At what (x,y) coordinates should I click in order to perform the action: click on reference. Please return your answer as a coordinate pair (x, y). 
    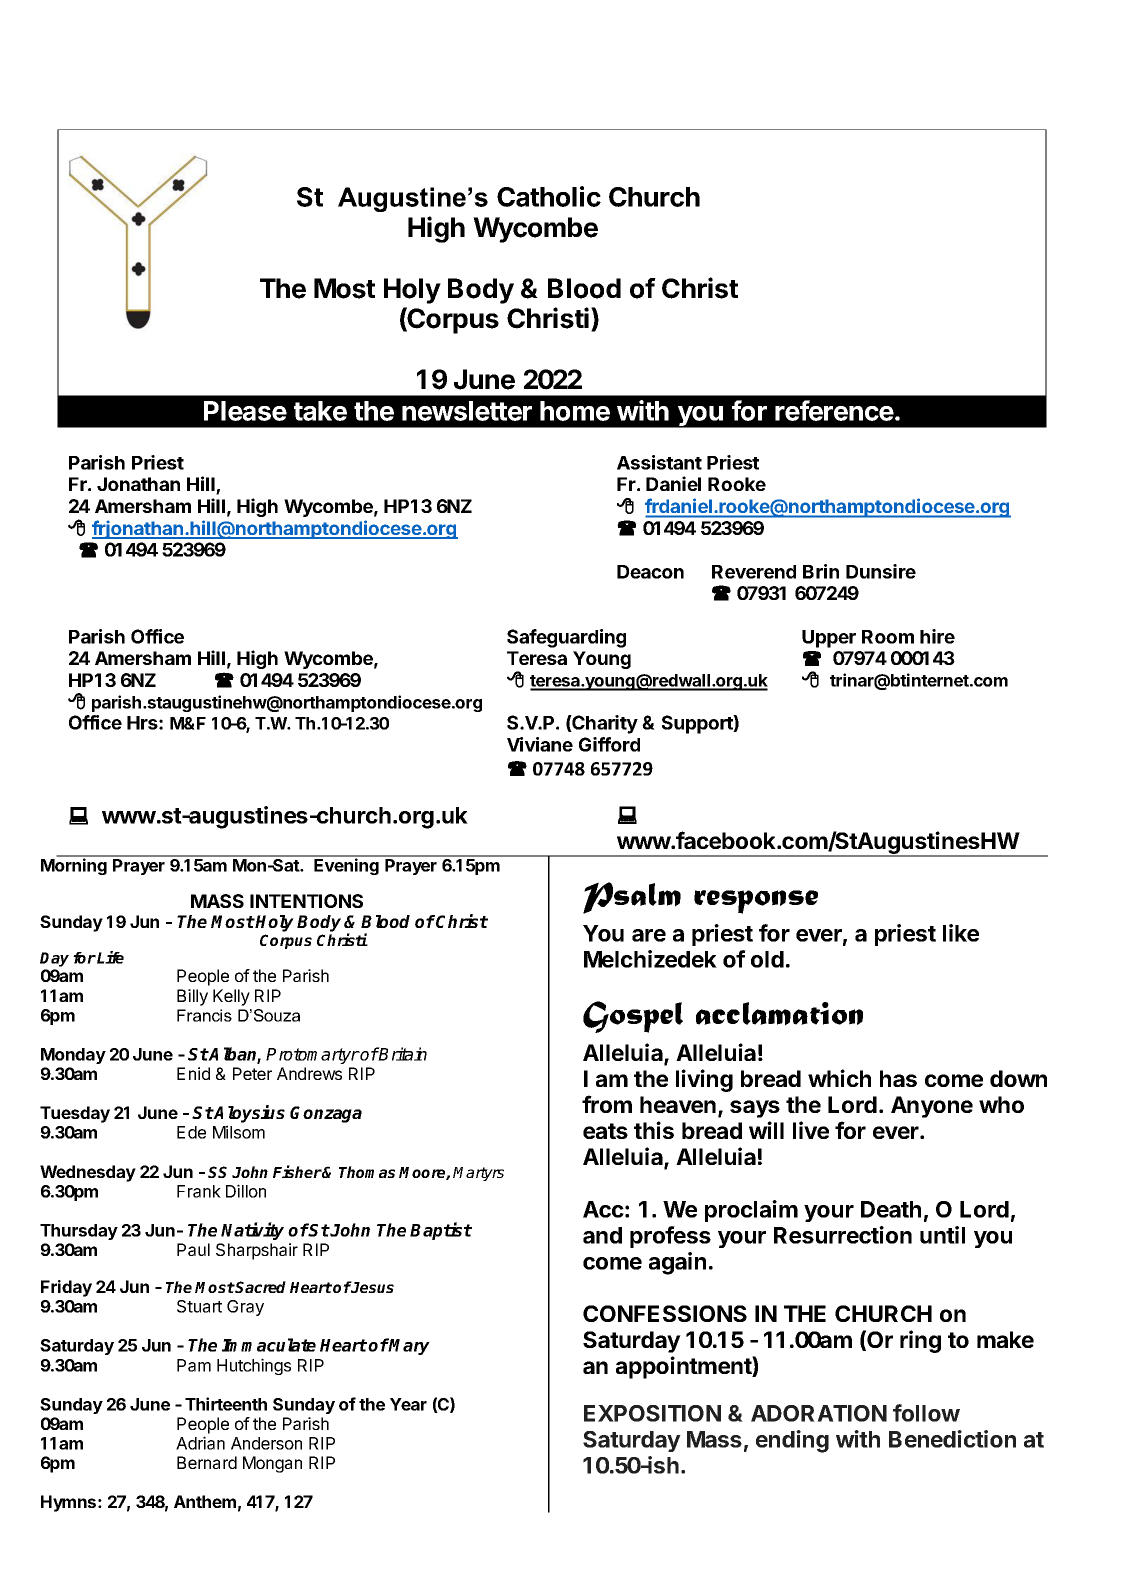
    Looking at the image, I should click on (834, 410).
